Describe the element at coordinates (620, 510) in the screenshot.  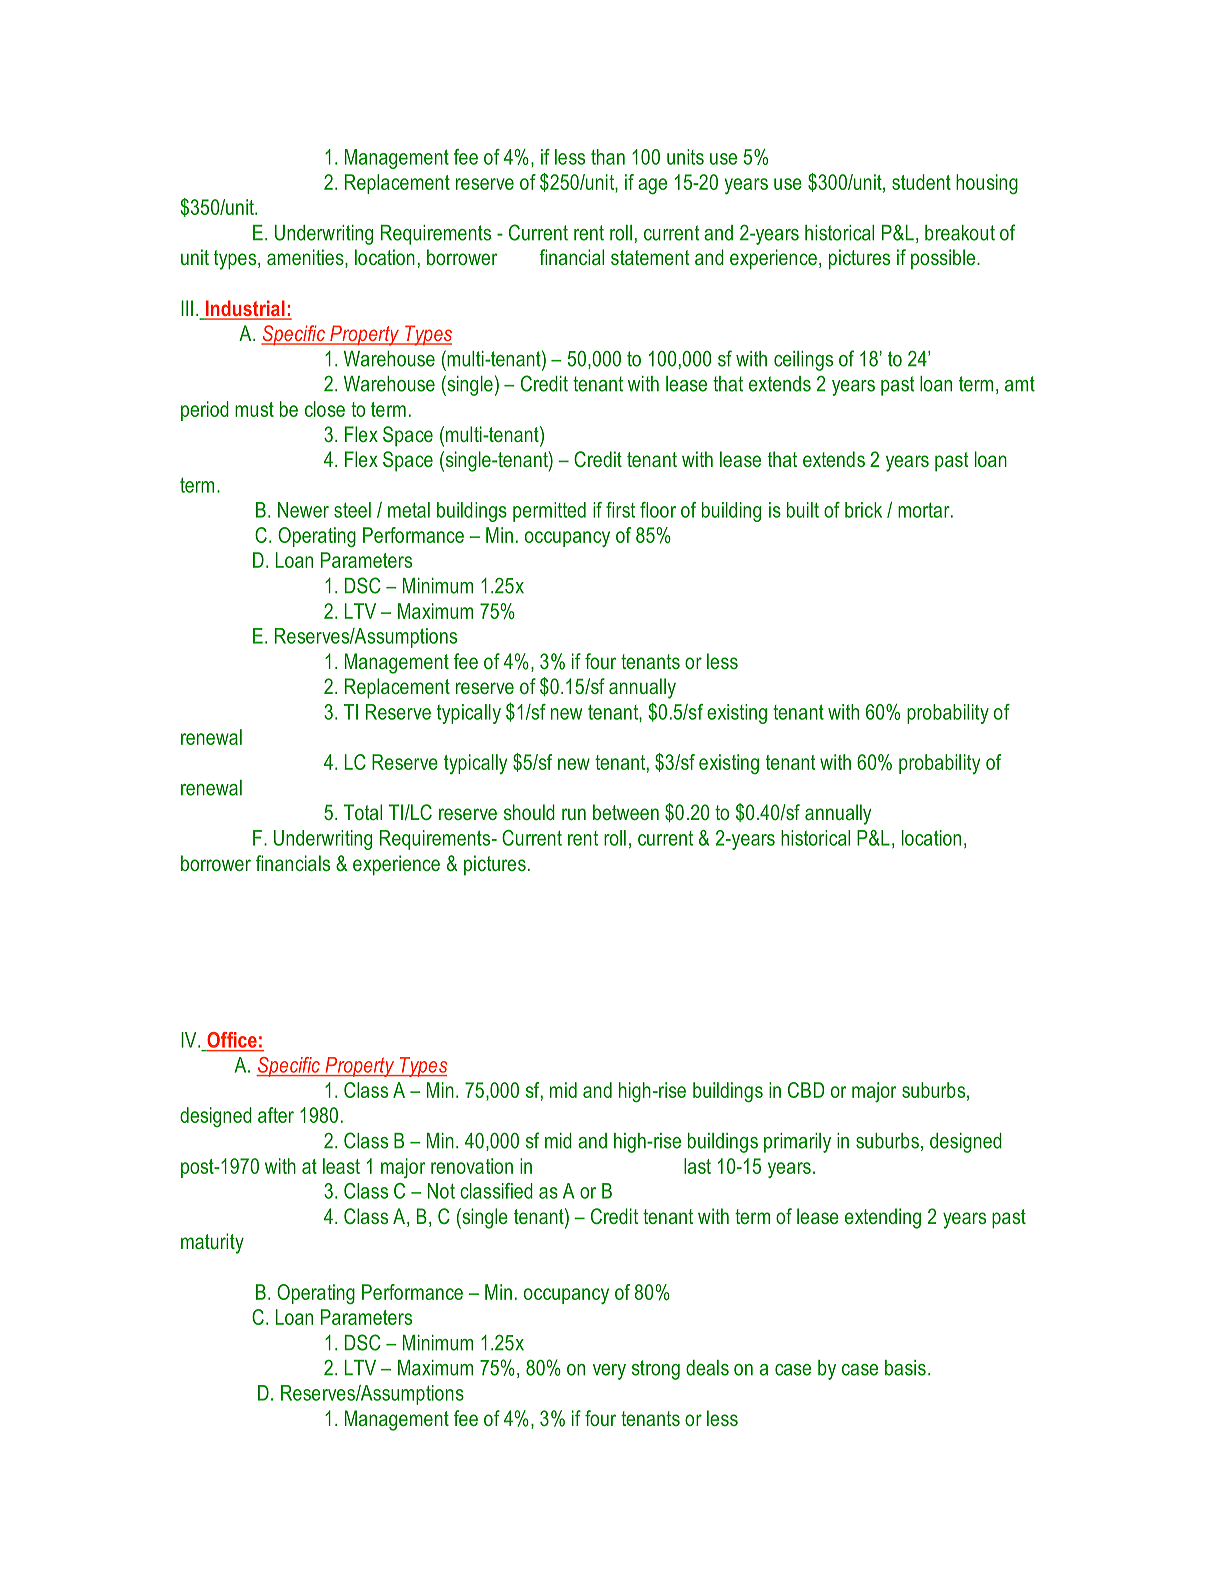
I see `first` at that location.
